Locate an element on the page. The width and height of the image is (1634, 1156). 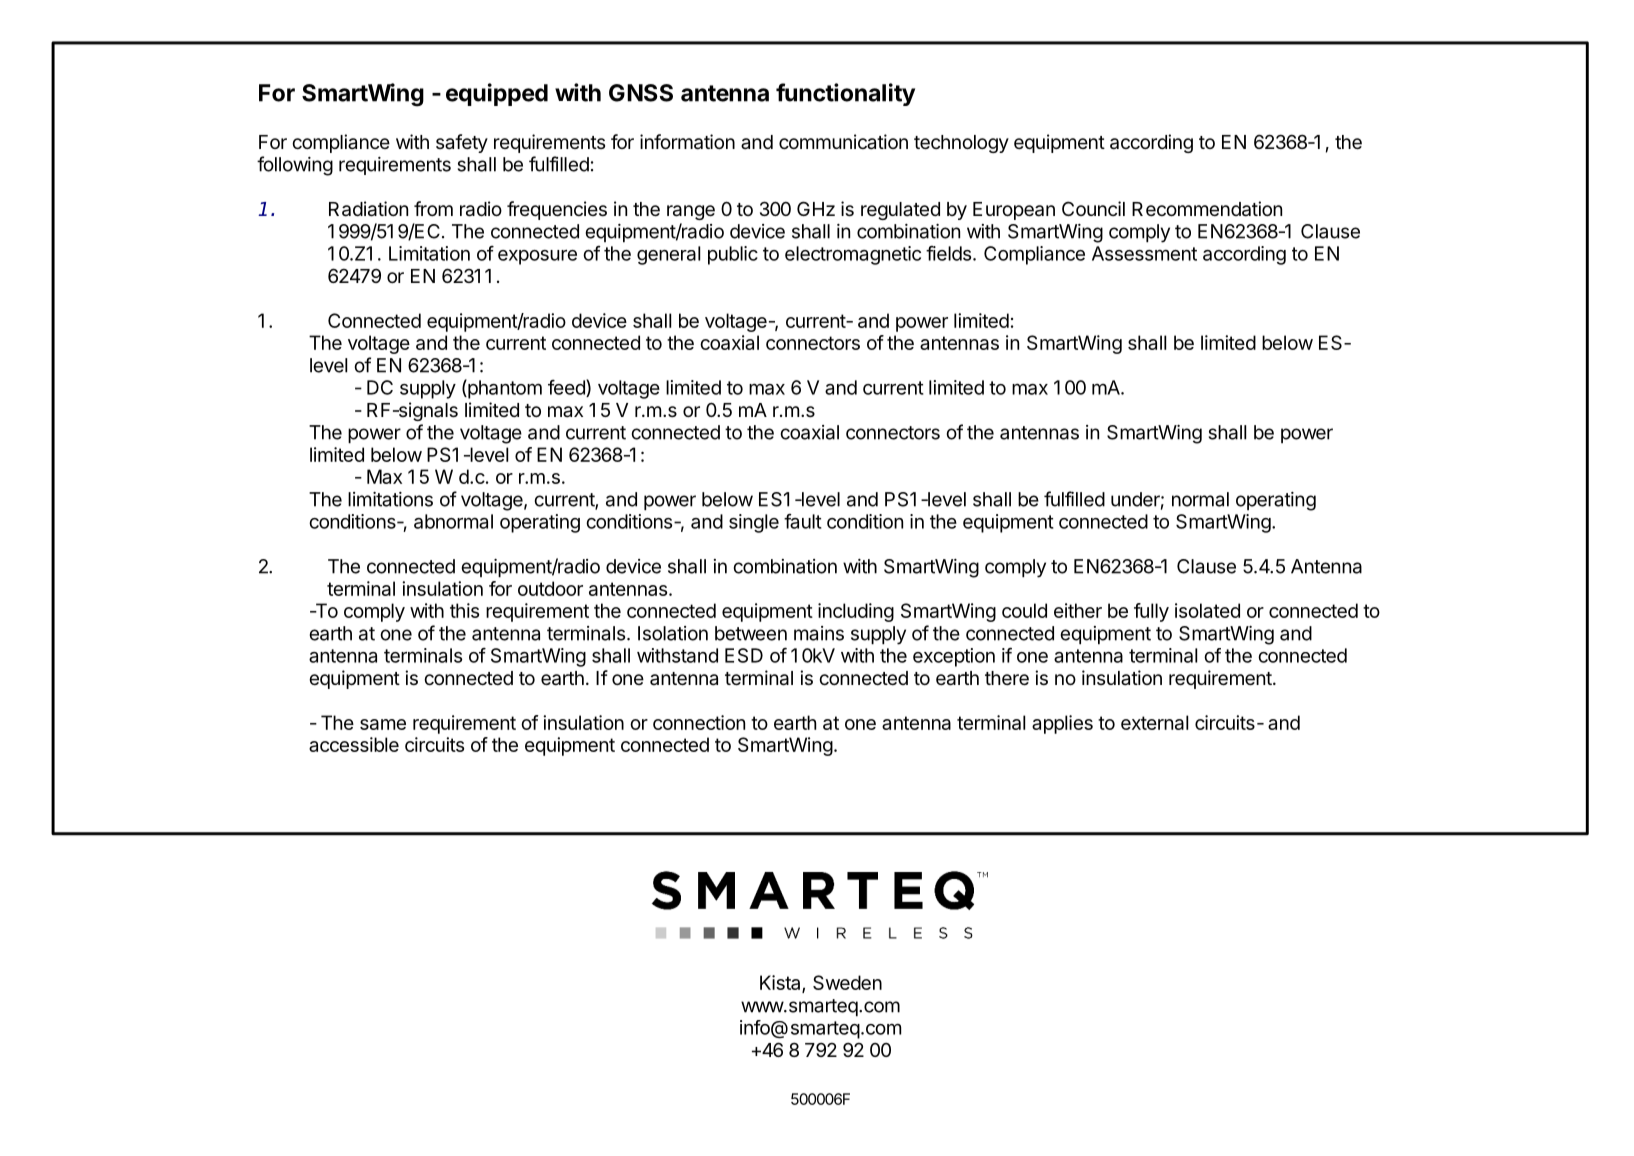
applies is located at coordinates (1062, 724).
